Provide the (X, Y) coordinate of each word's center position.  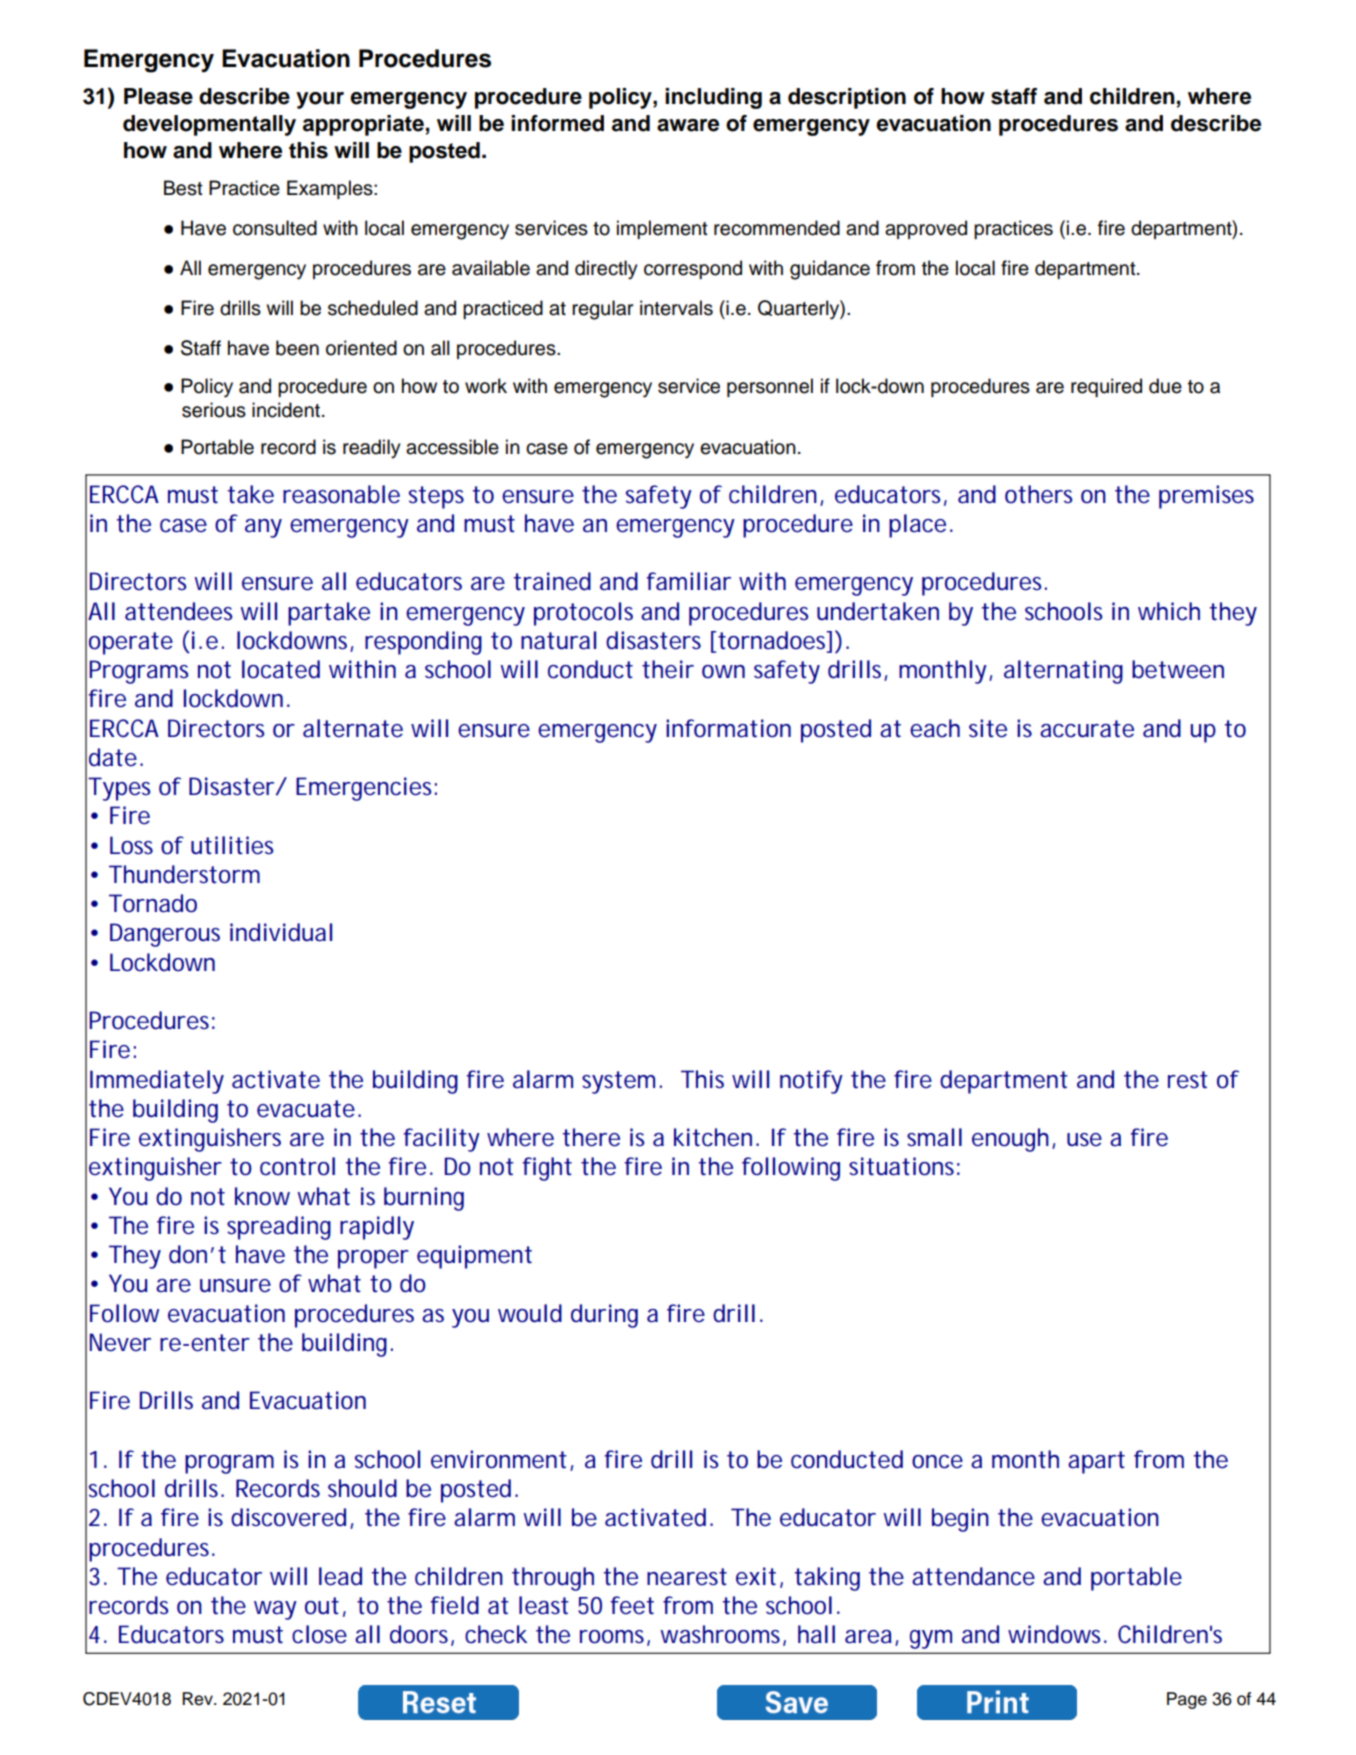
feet (632, 1605)
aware (688, 125)
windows (1056, 1634)
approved (926, 229)
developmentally (209, 125)
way (275, 1610)
